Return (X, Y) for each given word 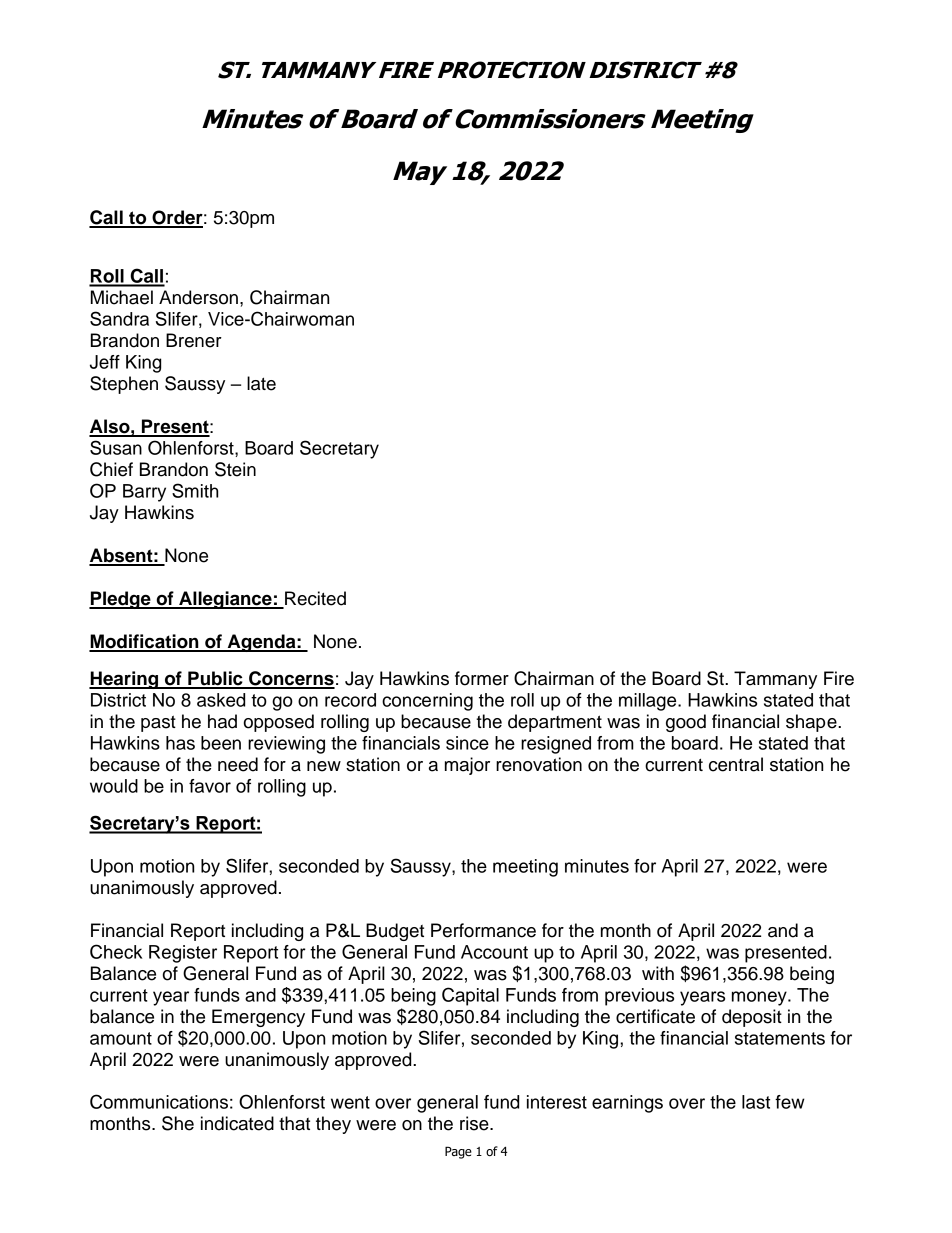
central (736, 764)
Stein (235, 469)
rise (475, 1123)
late (261, 383)
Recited (314, 599)
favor (210, 786)
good (686, 723)
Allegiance (225, 600)
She (178, 1123)
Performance (483, 930)
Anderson (198, 297)
